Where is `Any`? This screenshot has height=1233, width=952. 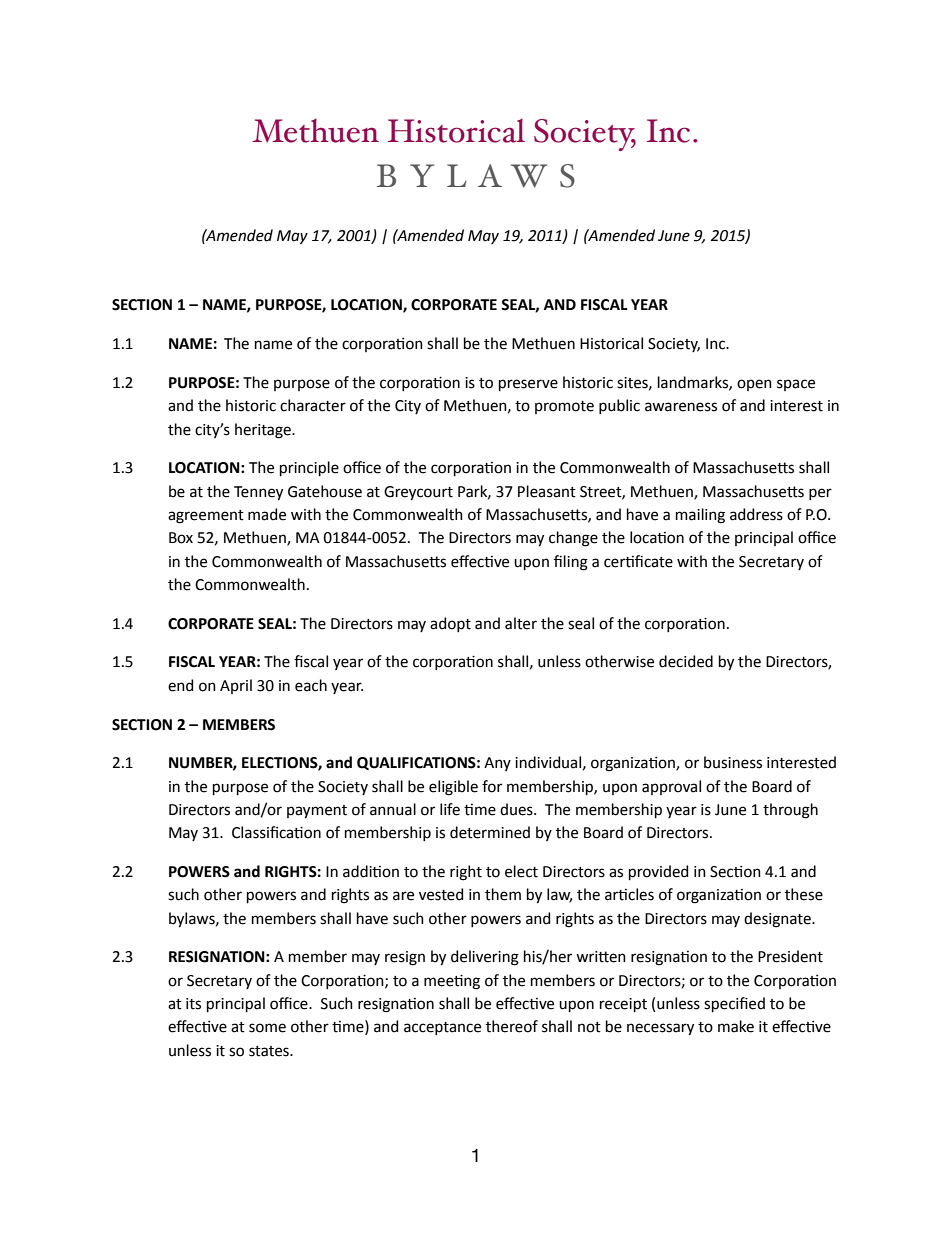 Any is located at coordinates (497, 764).
